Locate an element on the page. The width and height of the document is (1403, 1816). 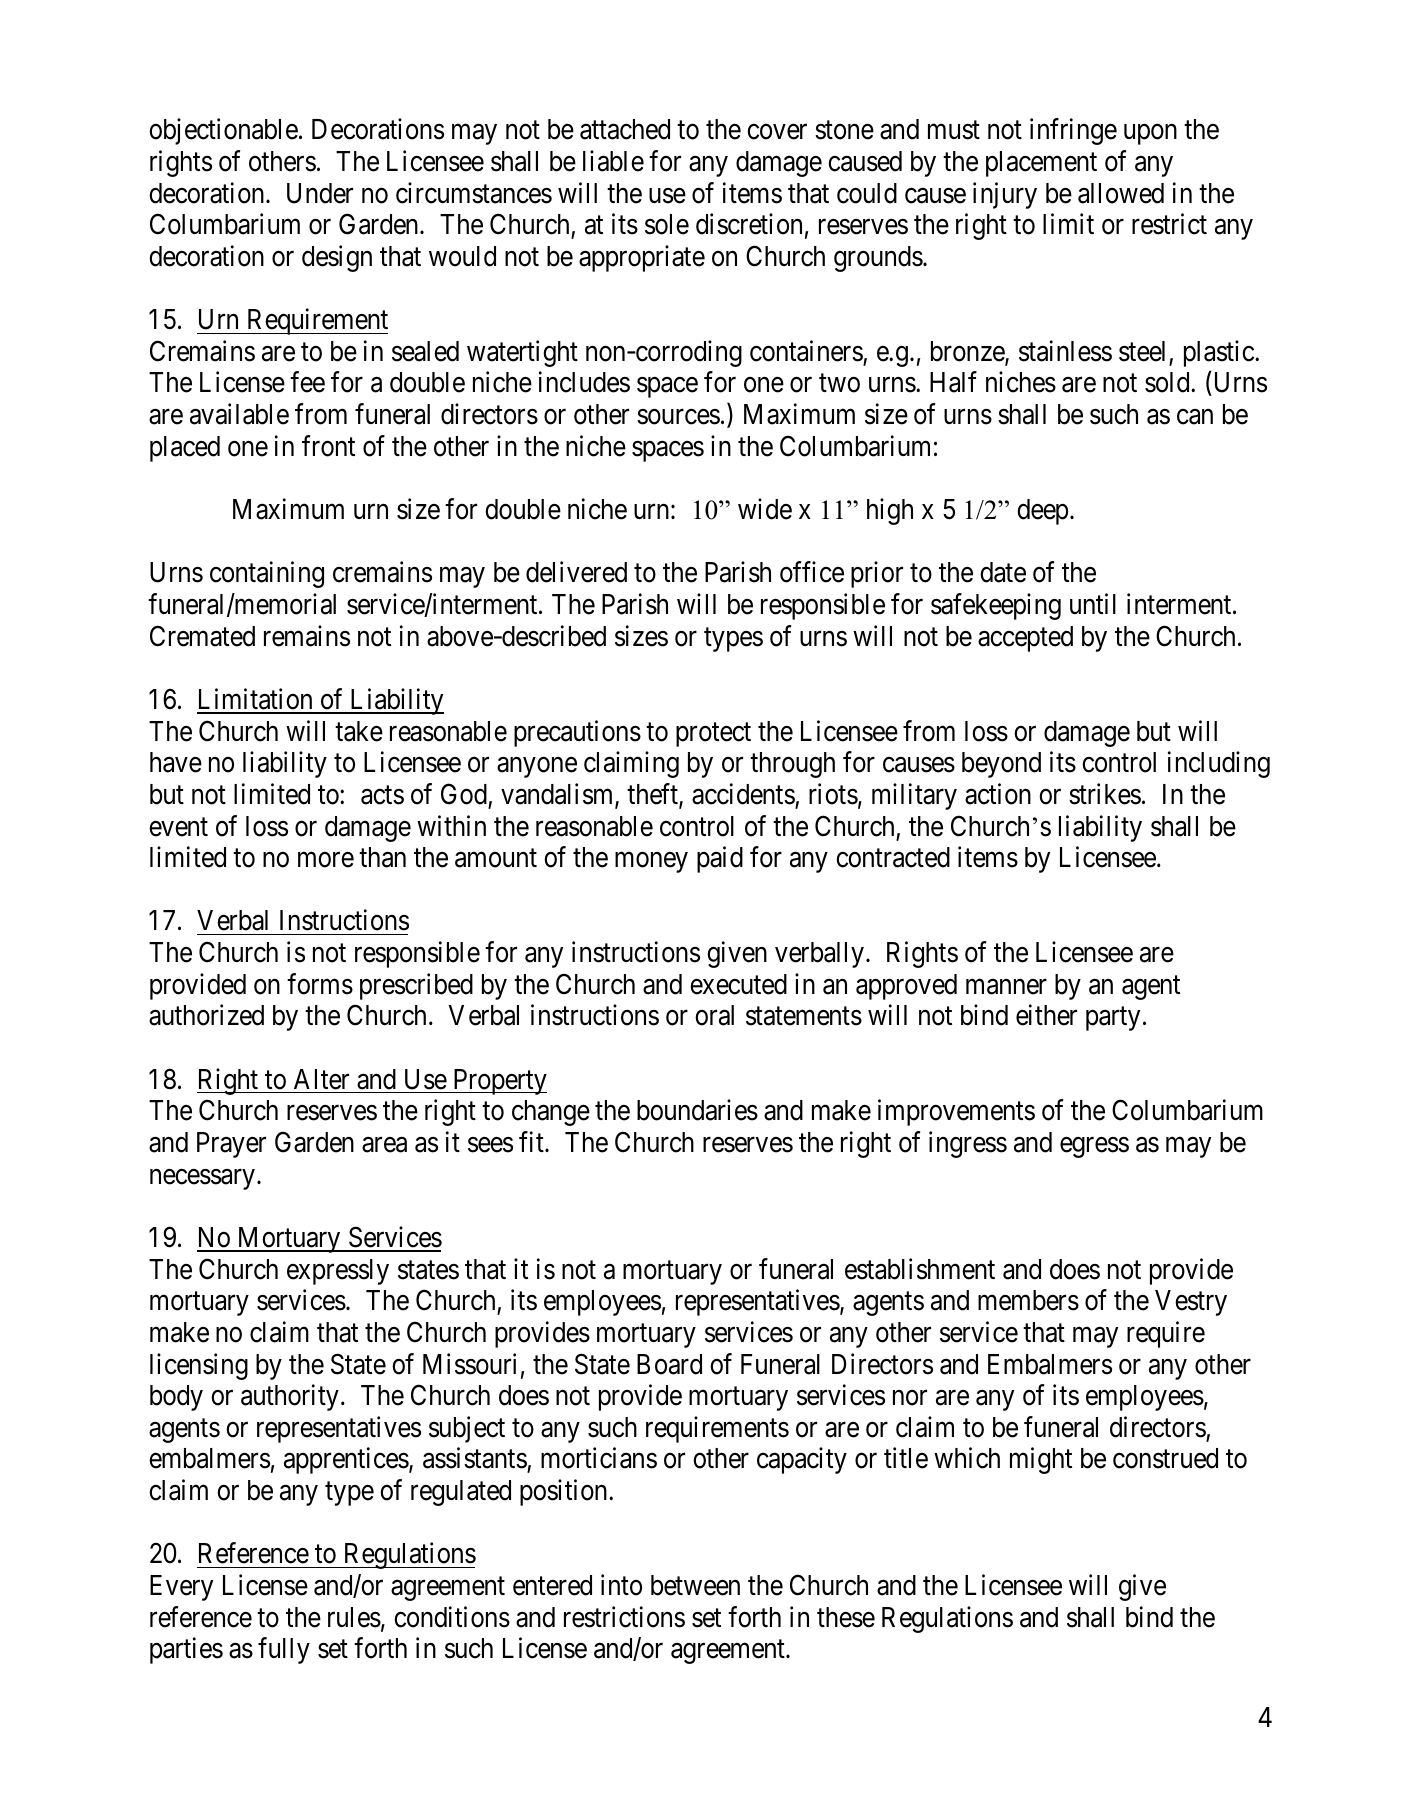
boundaries is located at coordinates (697, 1110).
